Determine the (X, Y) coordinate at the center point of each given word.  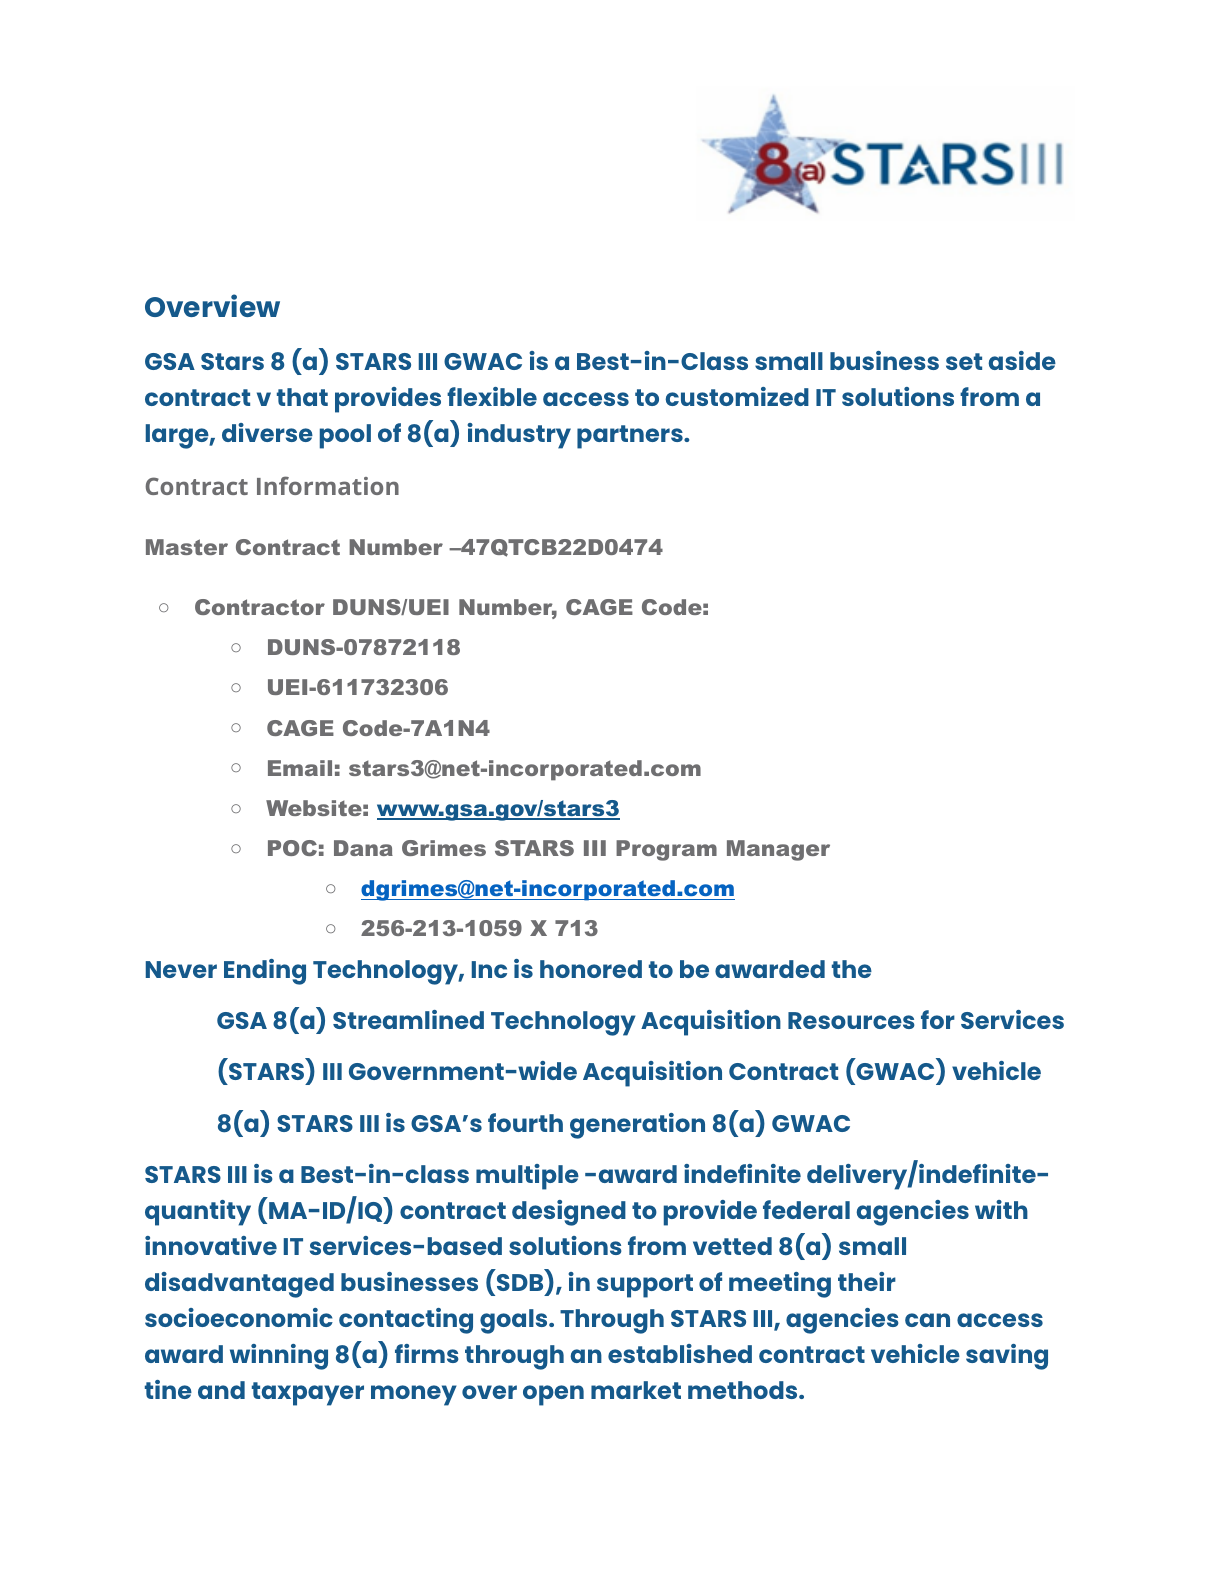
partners (631, 437)
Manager (778, 850)
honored (591, 969)
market (636, 1390)
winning (279, 1357)
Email (300, 768)
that (302, 397)
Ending (265, 972)
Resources (851, 1020)
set (964, 361)
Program (666, 850)
